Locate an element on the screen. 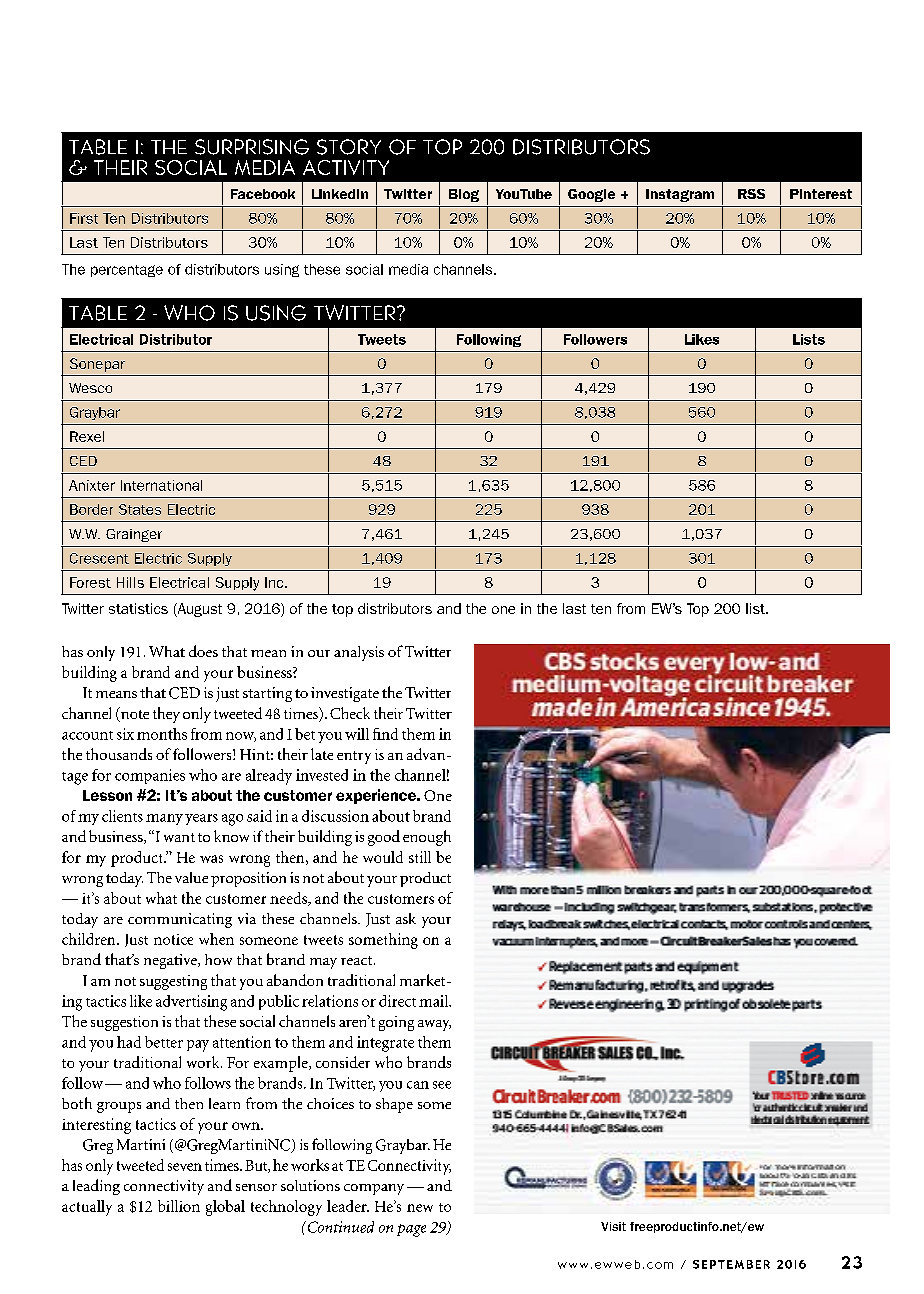 This screenshot has width=924, height=1294. find is located at coordinates (385, 734).
